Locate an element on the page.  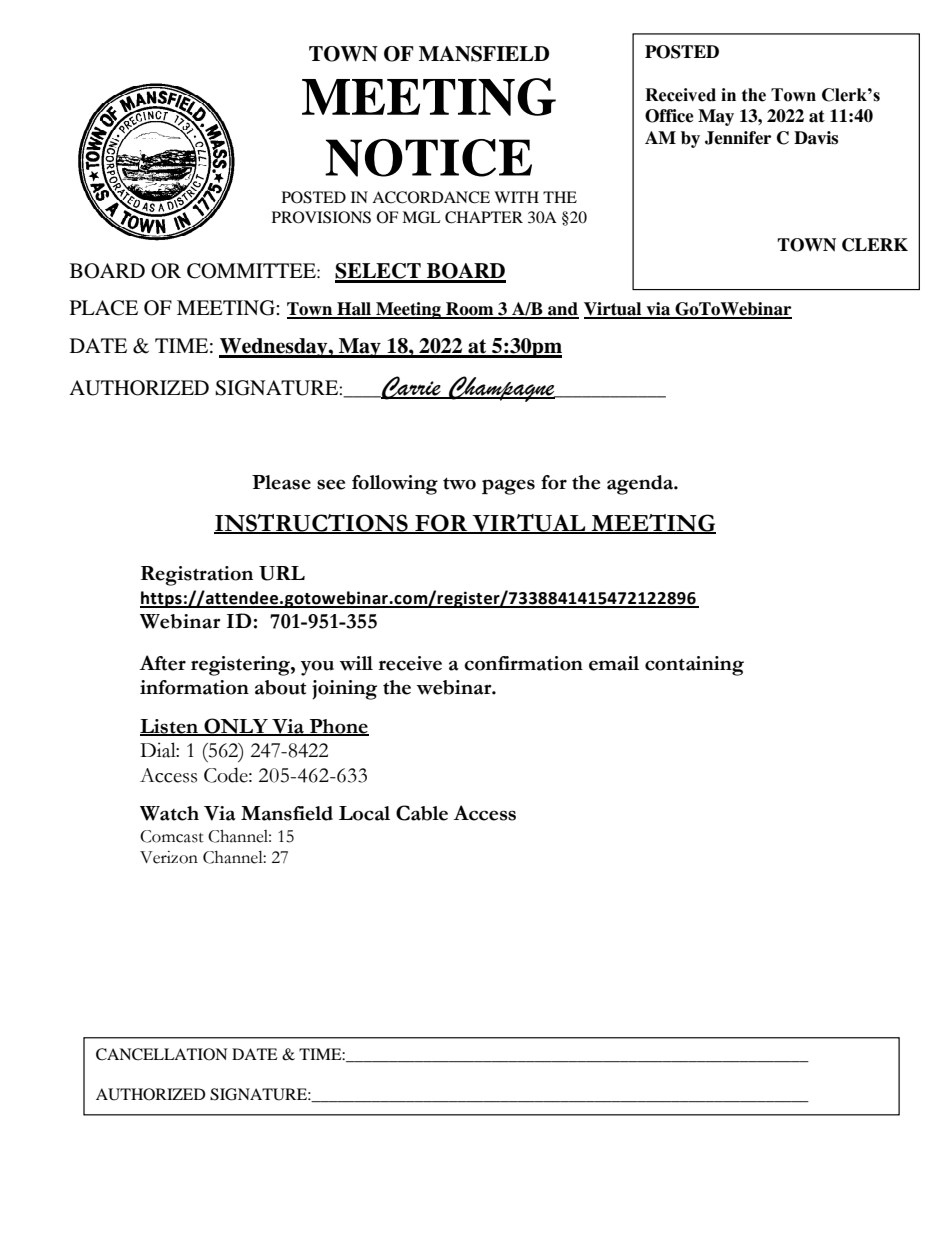
email is located at coordinates (614, 663).
